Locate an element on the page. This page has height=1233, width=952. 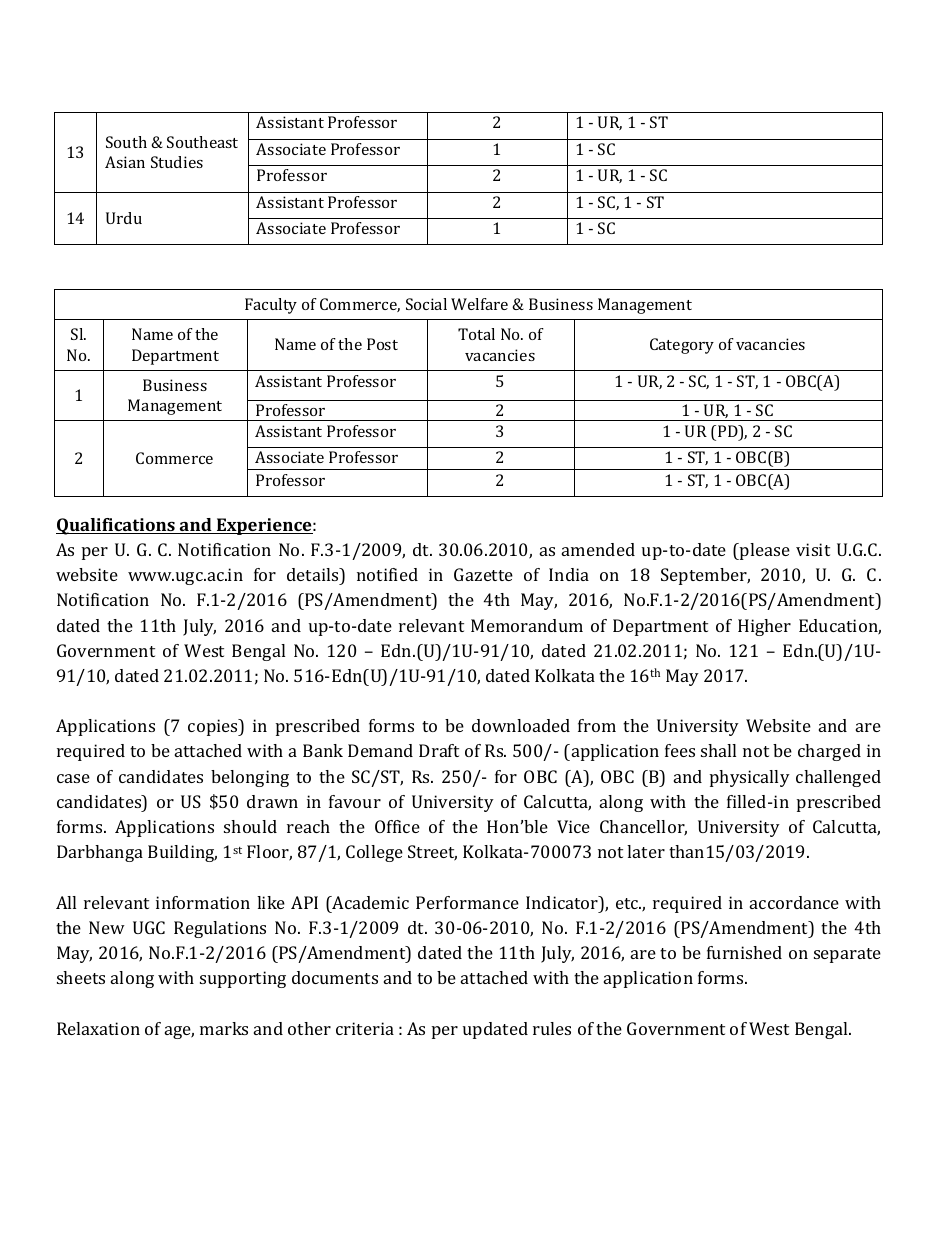
Qualifications is located at coordinates (116, 526).
